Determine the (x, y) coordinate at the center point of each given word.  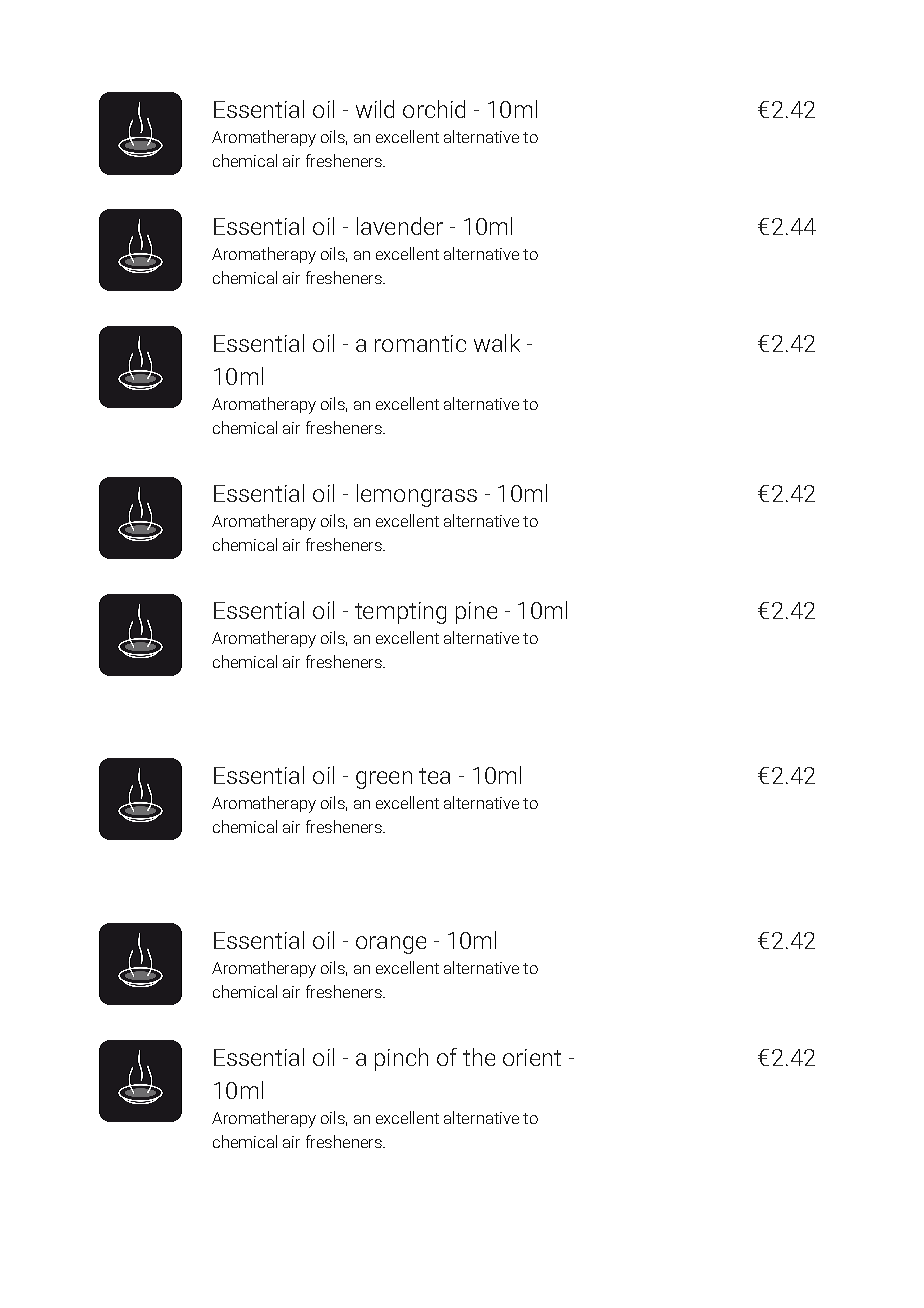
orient (532, 1057)
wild (375, 109)
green (384, 780)
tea (434, 776)
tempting (400, 613)
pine (476, 613)
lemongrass (417, 495)
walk (497, 343)
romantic (420, 343)
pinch (401, 1059)
